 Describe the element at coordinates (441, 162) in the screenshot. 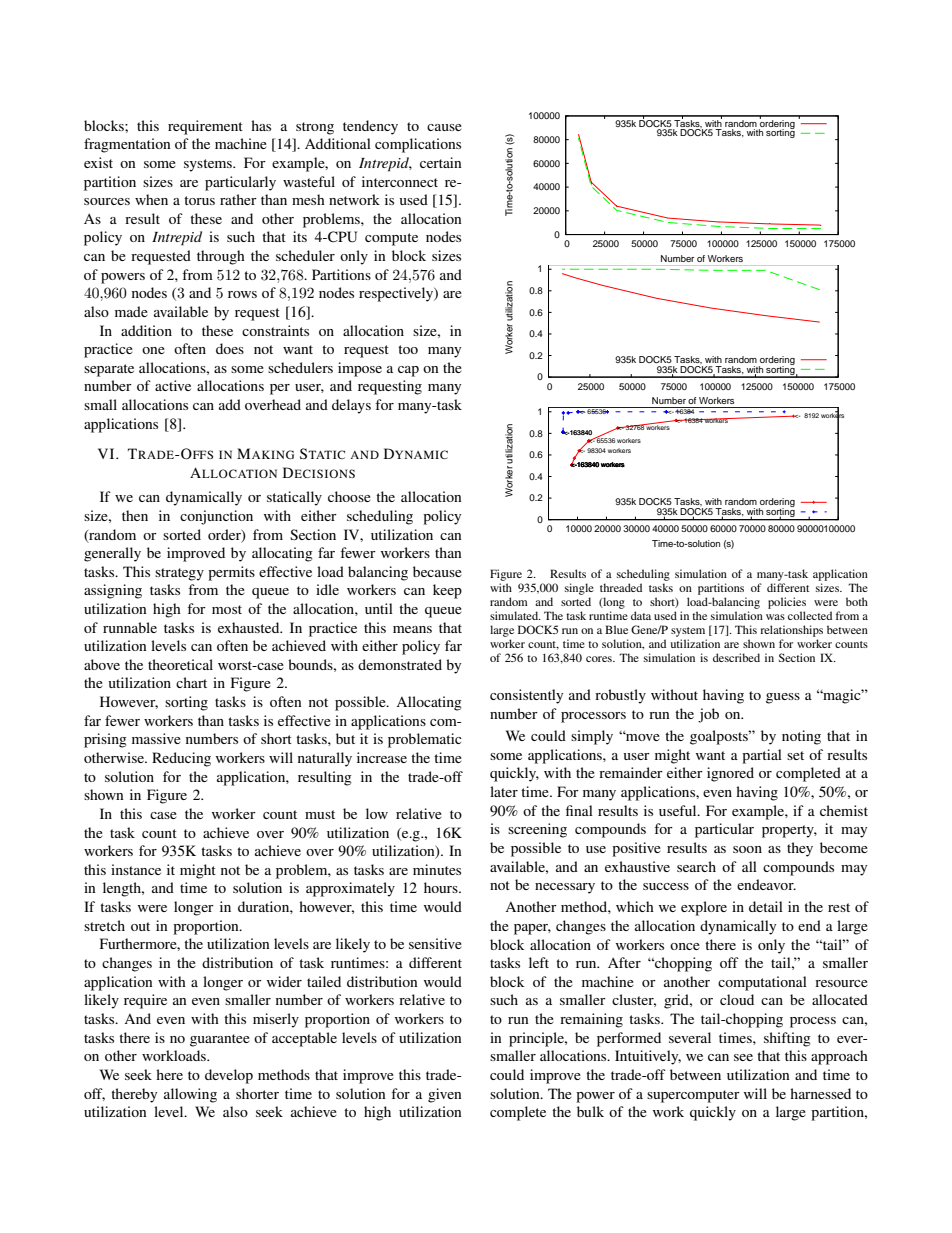

I see `certain` at that location.
